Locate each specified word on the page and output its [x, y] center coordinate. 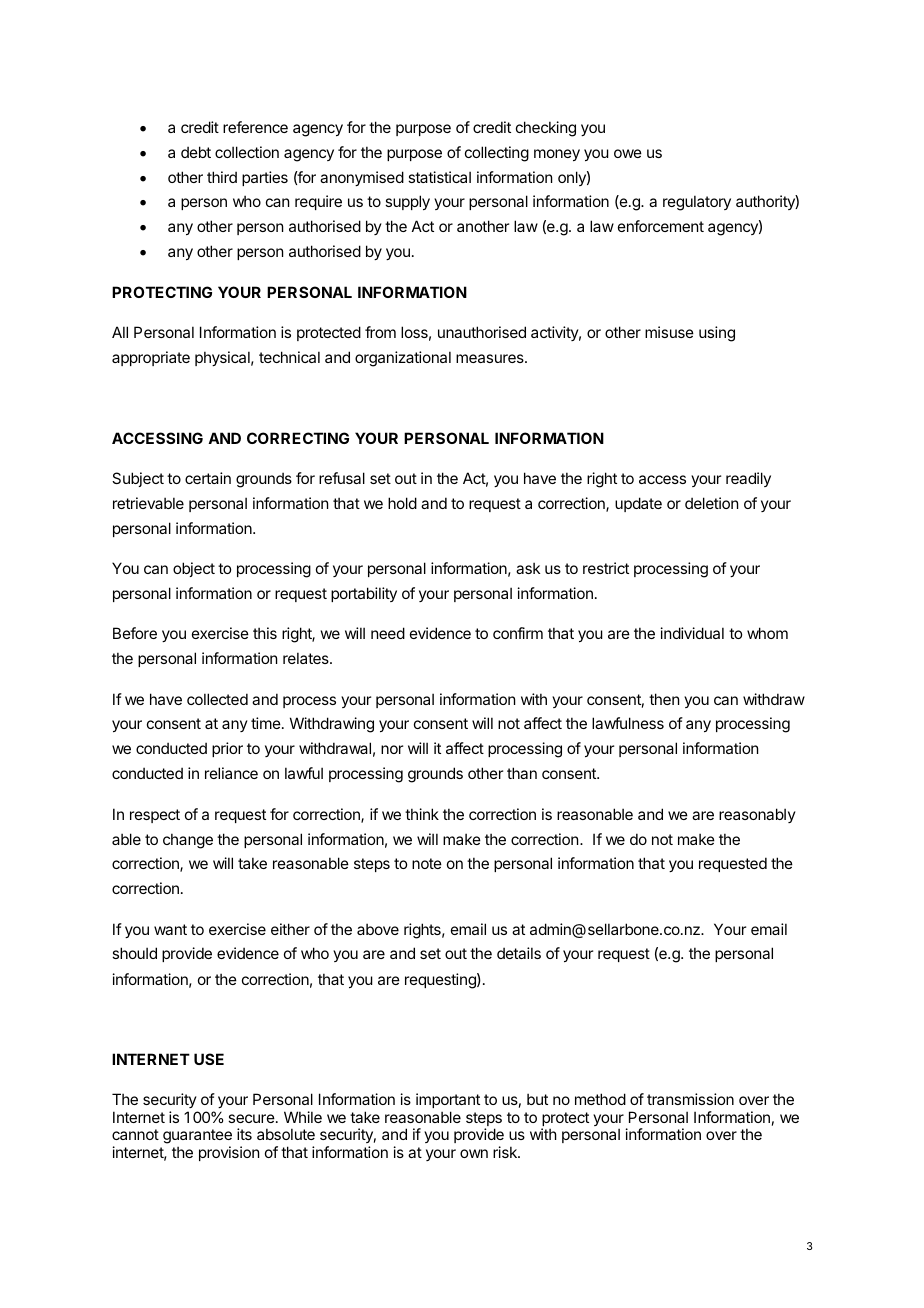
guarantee [197, 1138]
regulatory [697, 203]
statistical [439, 177]
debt [196, 152]
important [448, 1100]
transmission [690, 1099]
